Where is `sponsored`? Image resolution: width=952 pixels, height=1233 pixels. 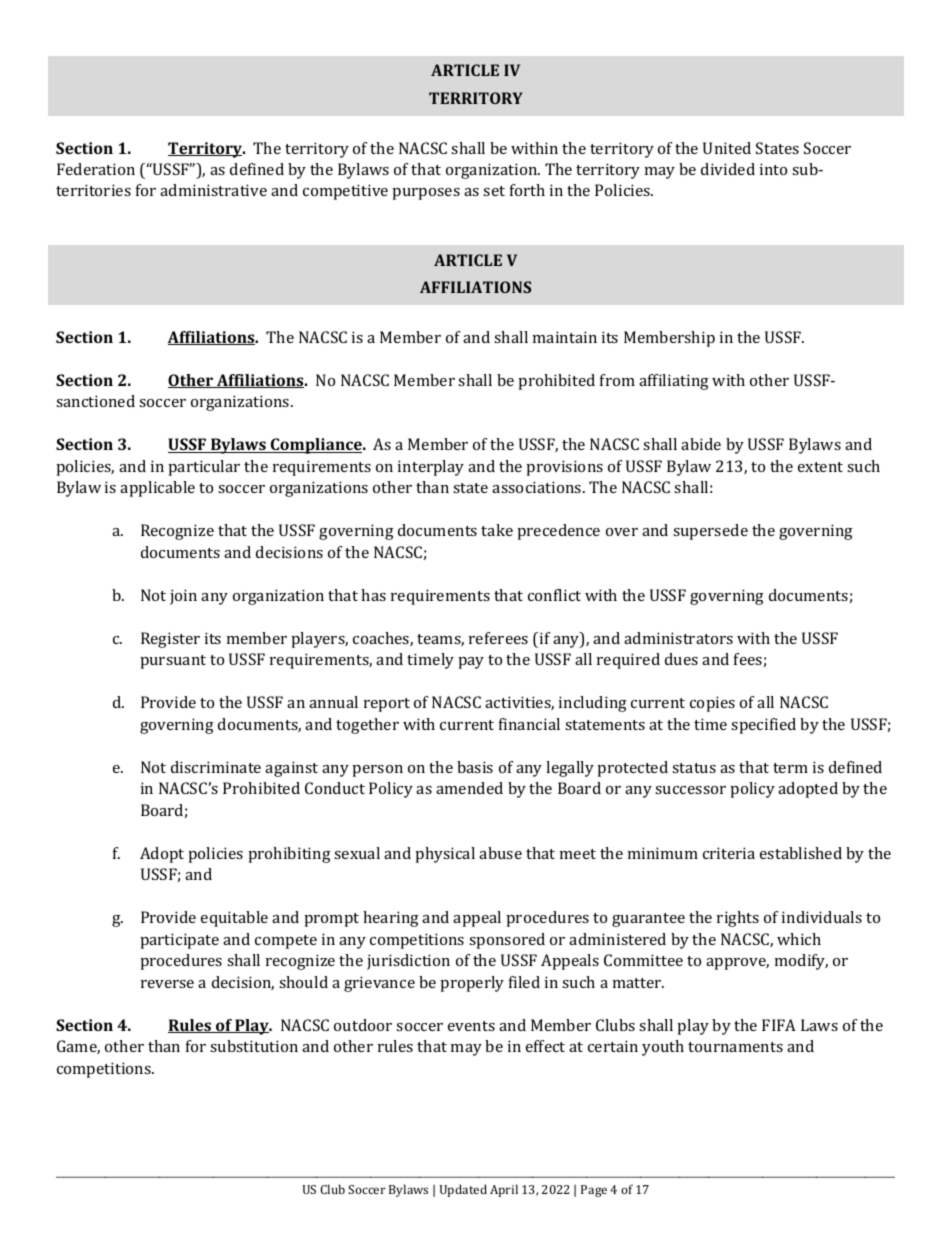 sponsored is located at coordinates (507, 941).
